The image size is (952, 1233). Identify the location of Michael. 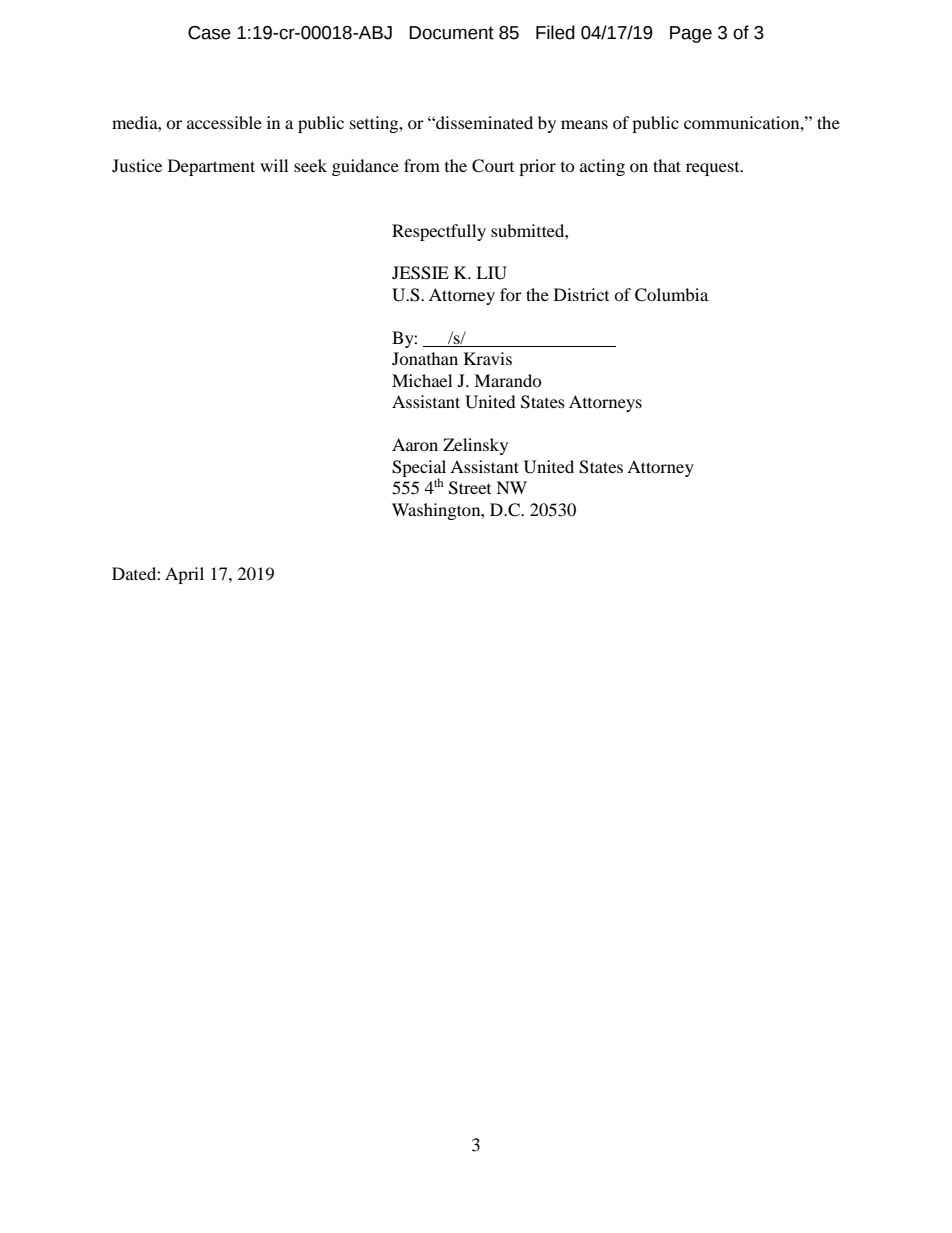
(422, 380).
